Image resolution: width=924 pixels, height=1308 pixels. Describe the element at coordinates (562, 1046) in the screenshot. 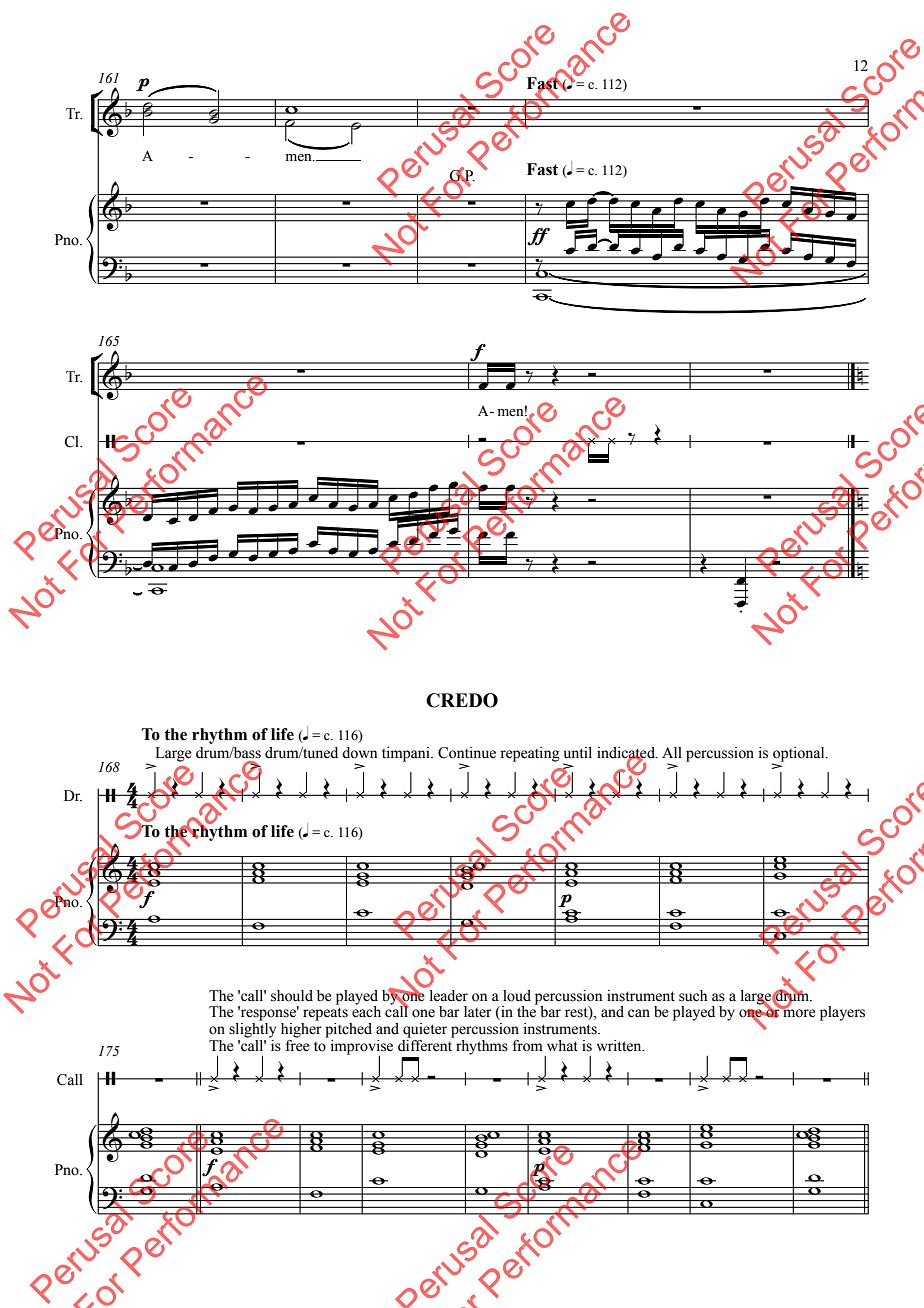

I see `what` at that location.
